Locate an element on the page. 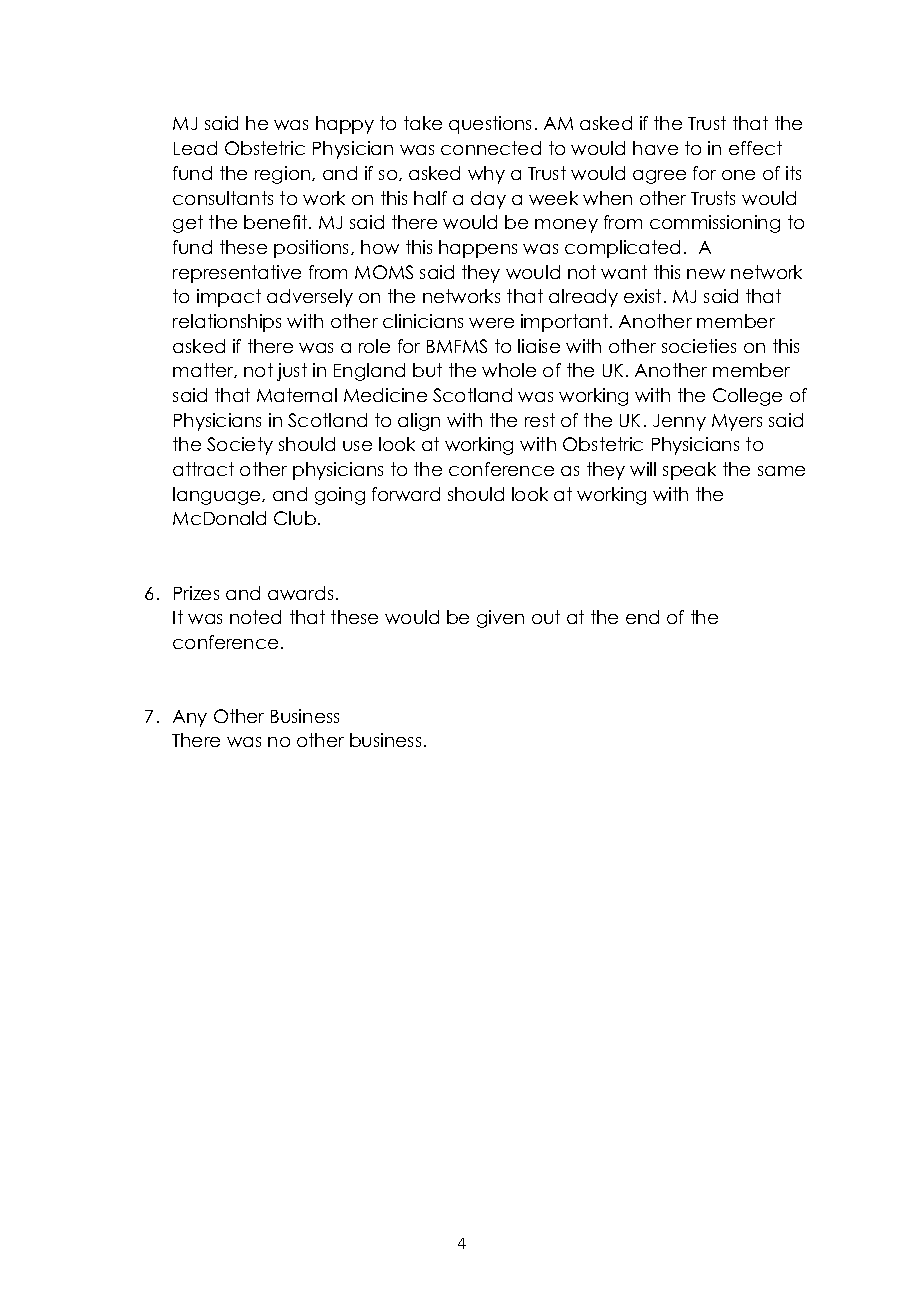 This page has height=1309, width=924. given is located at coordinates (500, 619).
